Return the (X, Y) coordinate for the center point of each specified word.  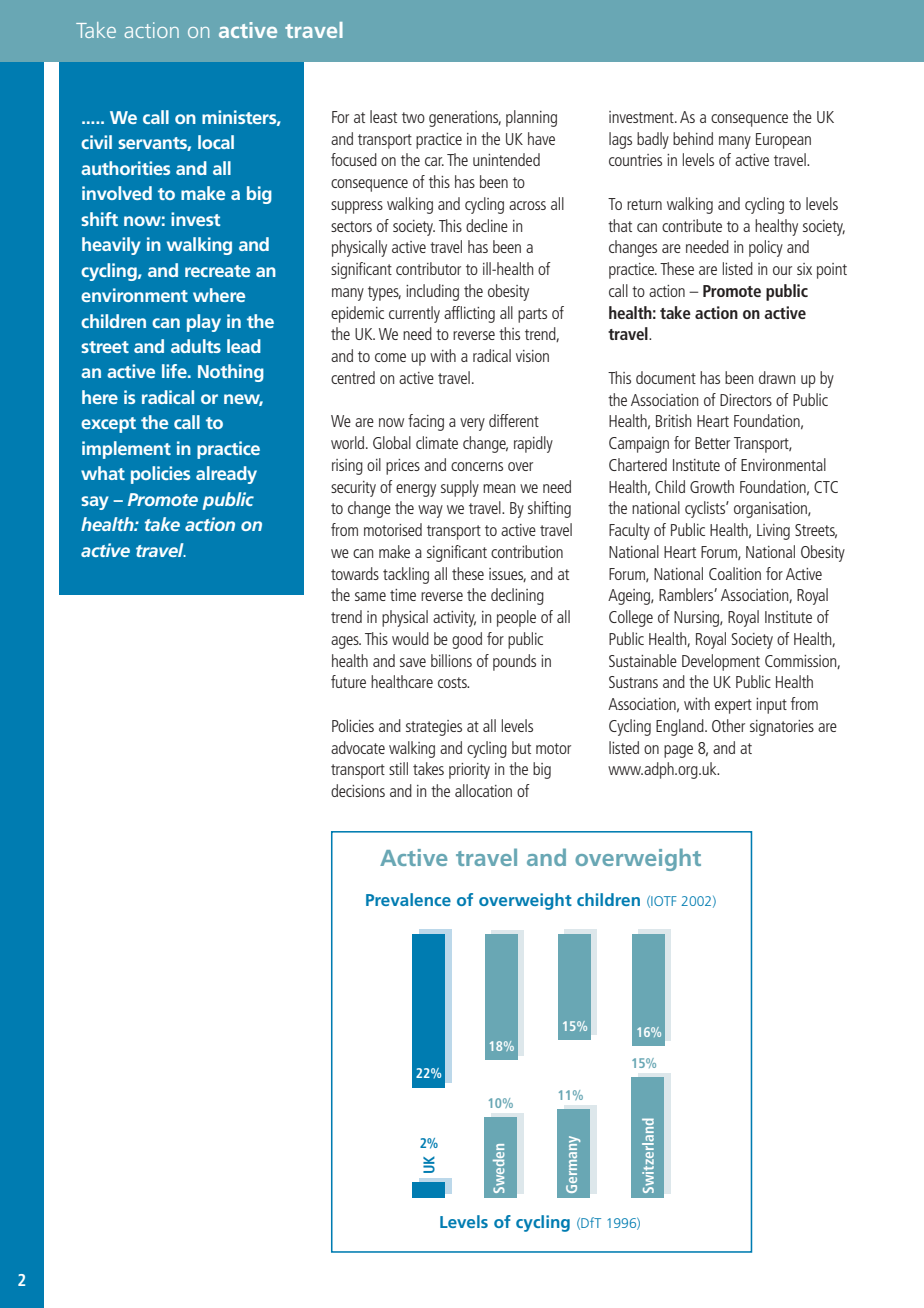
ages (346, 642)
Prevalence (408, 899)
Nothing (231, 373)
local (216, 142)
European (783, 141)
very (472, 424)
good (467, 640)
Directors (746, 400)
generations (465, 119)
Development (721, 662)
